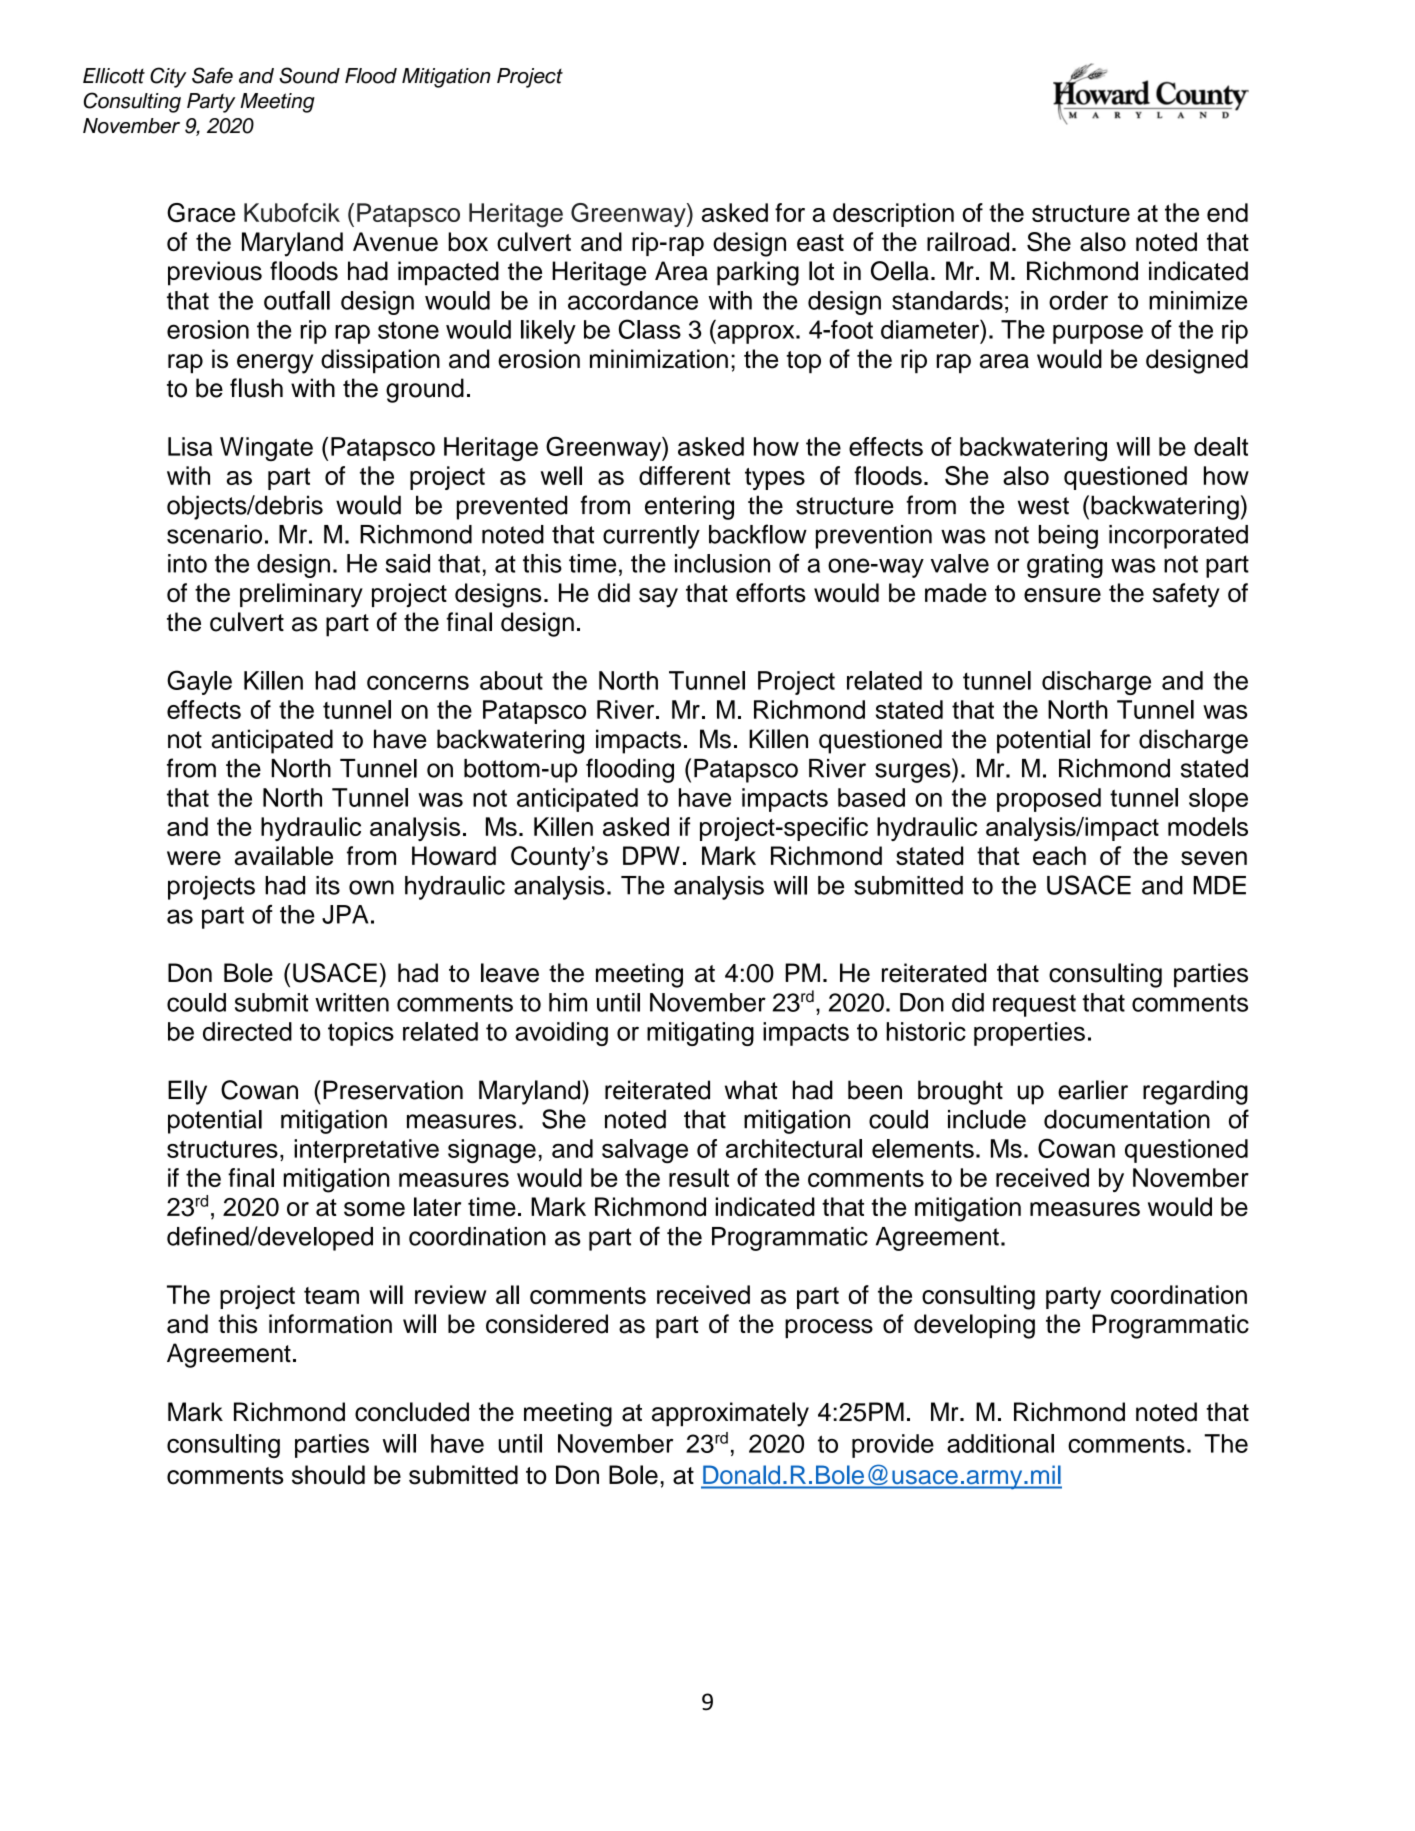 This page has width=1415, height=1831. What do you see at coordinates (328, 1475) in the page?
I see `should` at bounding box center [328, 1475].
